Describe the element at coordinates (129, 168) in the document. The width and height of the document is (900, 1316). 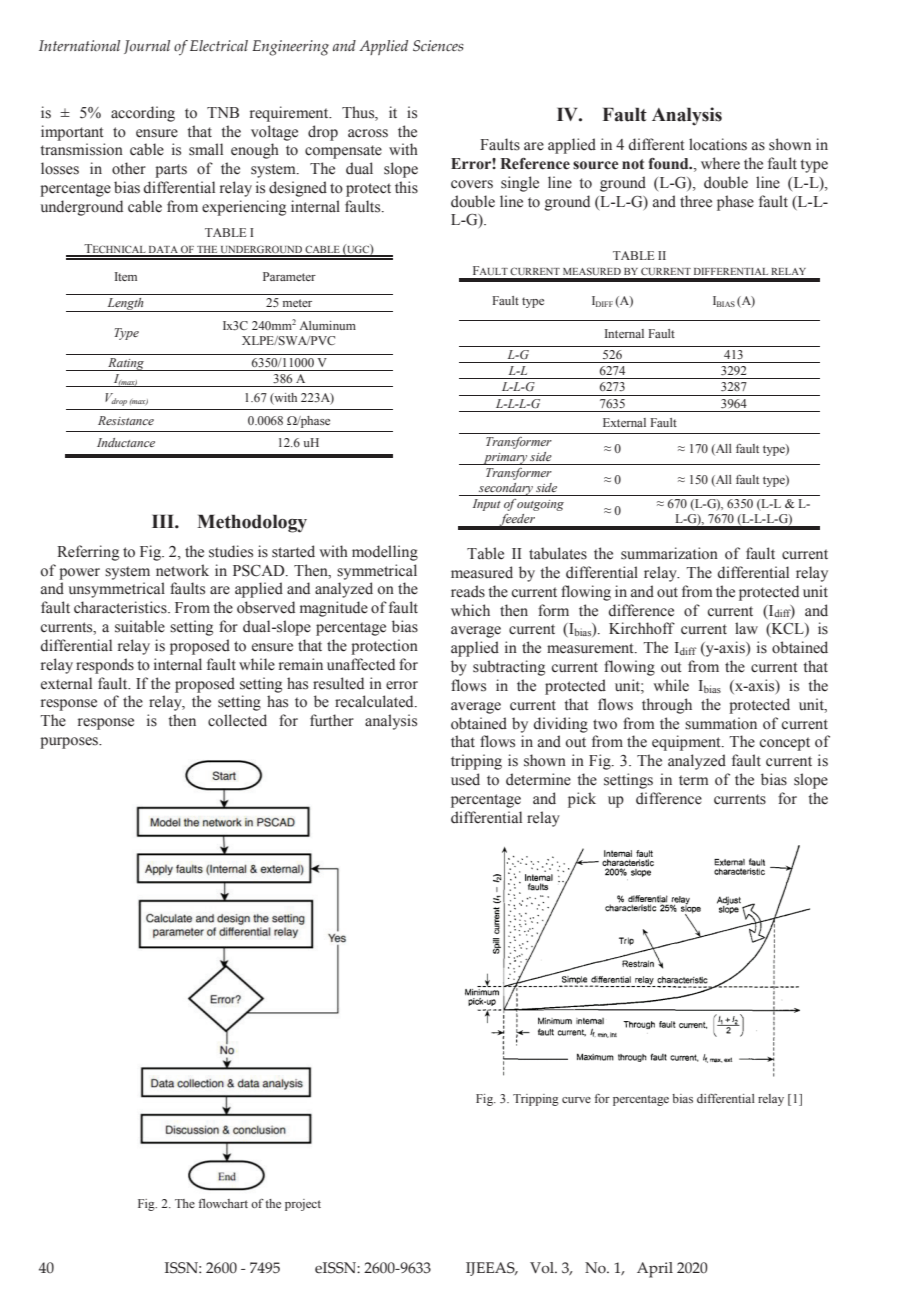
I see `other` at that location.
